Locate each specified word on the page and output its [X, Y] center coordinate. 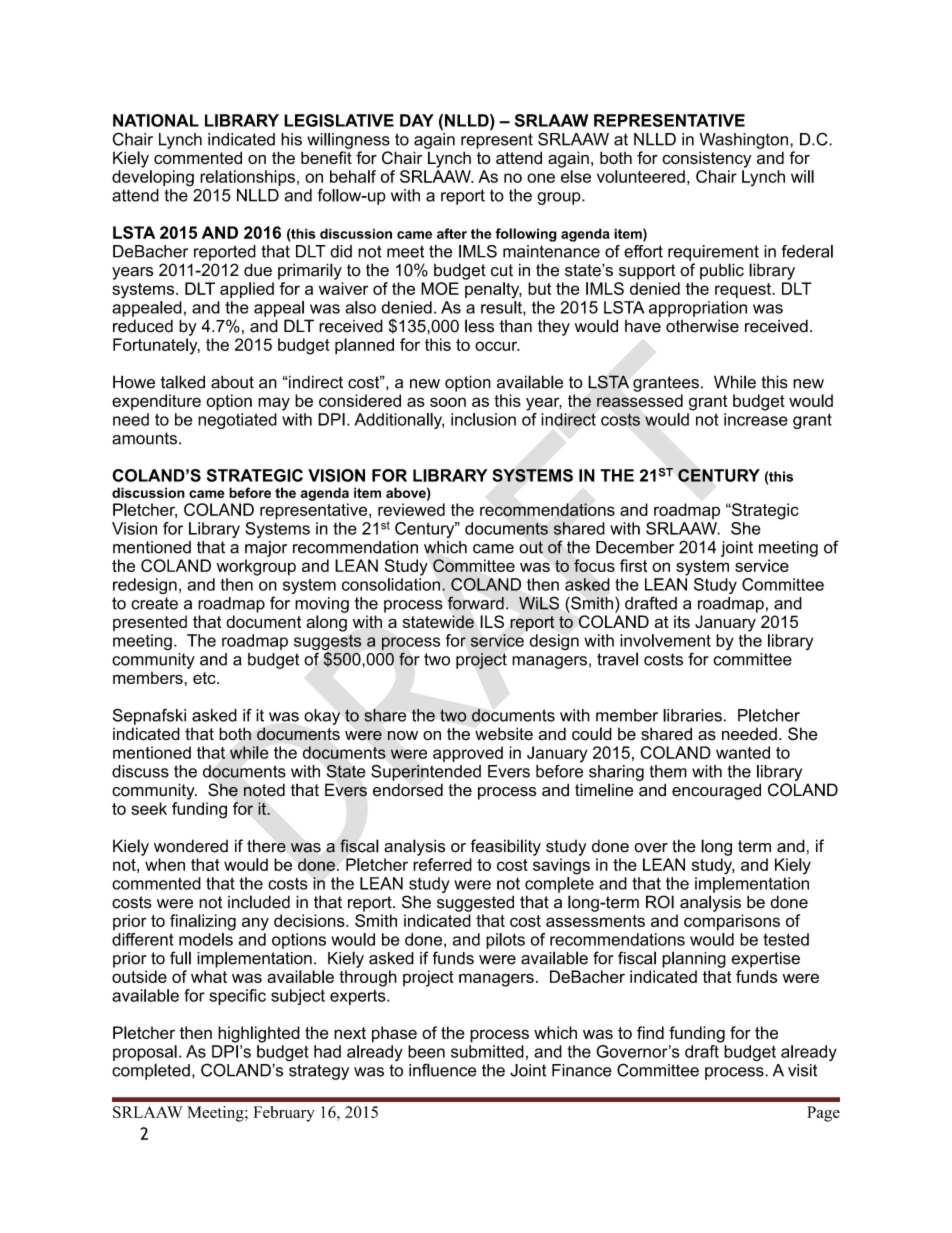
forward [476, 603]
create [154, 603]
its [682, 621]
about [232, 382]
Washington [744, 141]
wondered [191, 846]
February [284, 1114]
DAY [417, 120]
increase [756, 419]
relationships [247, 178]
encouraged [716, 791]
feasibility [506, 847]
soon [448, 402]
